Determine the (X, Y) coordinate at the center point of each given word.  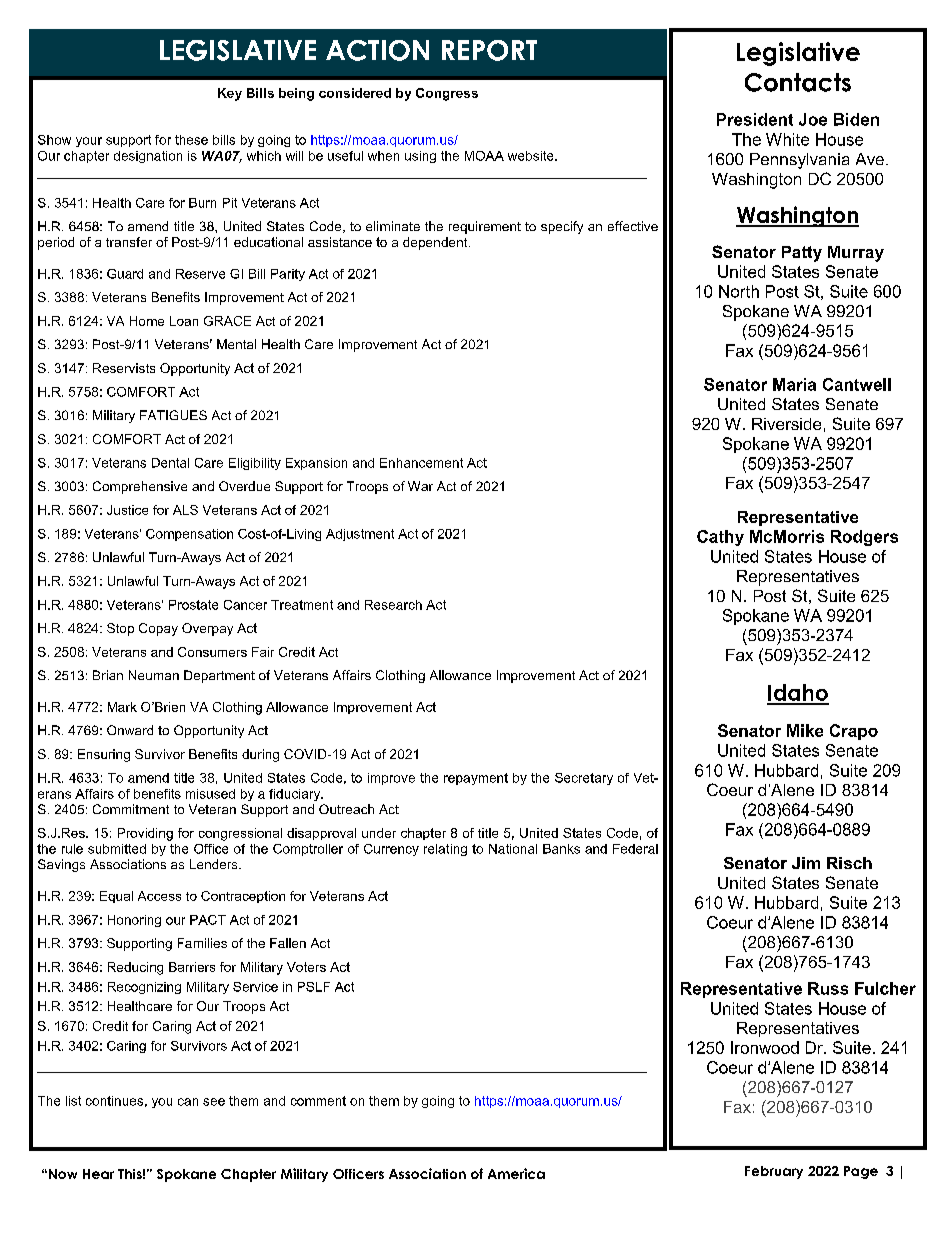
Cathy (720, 538)
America (516, 1173)
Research (393, 605)
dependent (436, 243)
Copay (158, 629)
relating (445, 850)
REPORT (489, 50)
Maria (794, 384)
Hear (98, 1174)
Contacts (798, 82)
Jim (806, 863)
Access (159, 896)
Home (147, 321)
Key (230, 94)
